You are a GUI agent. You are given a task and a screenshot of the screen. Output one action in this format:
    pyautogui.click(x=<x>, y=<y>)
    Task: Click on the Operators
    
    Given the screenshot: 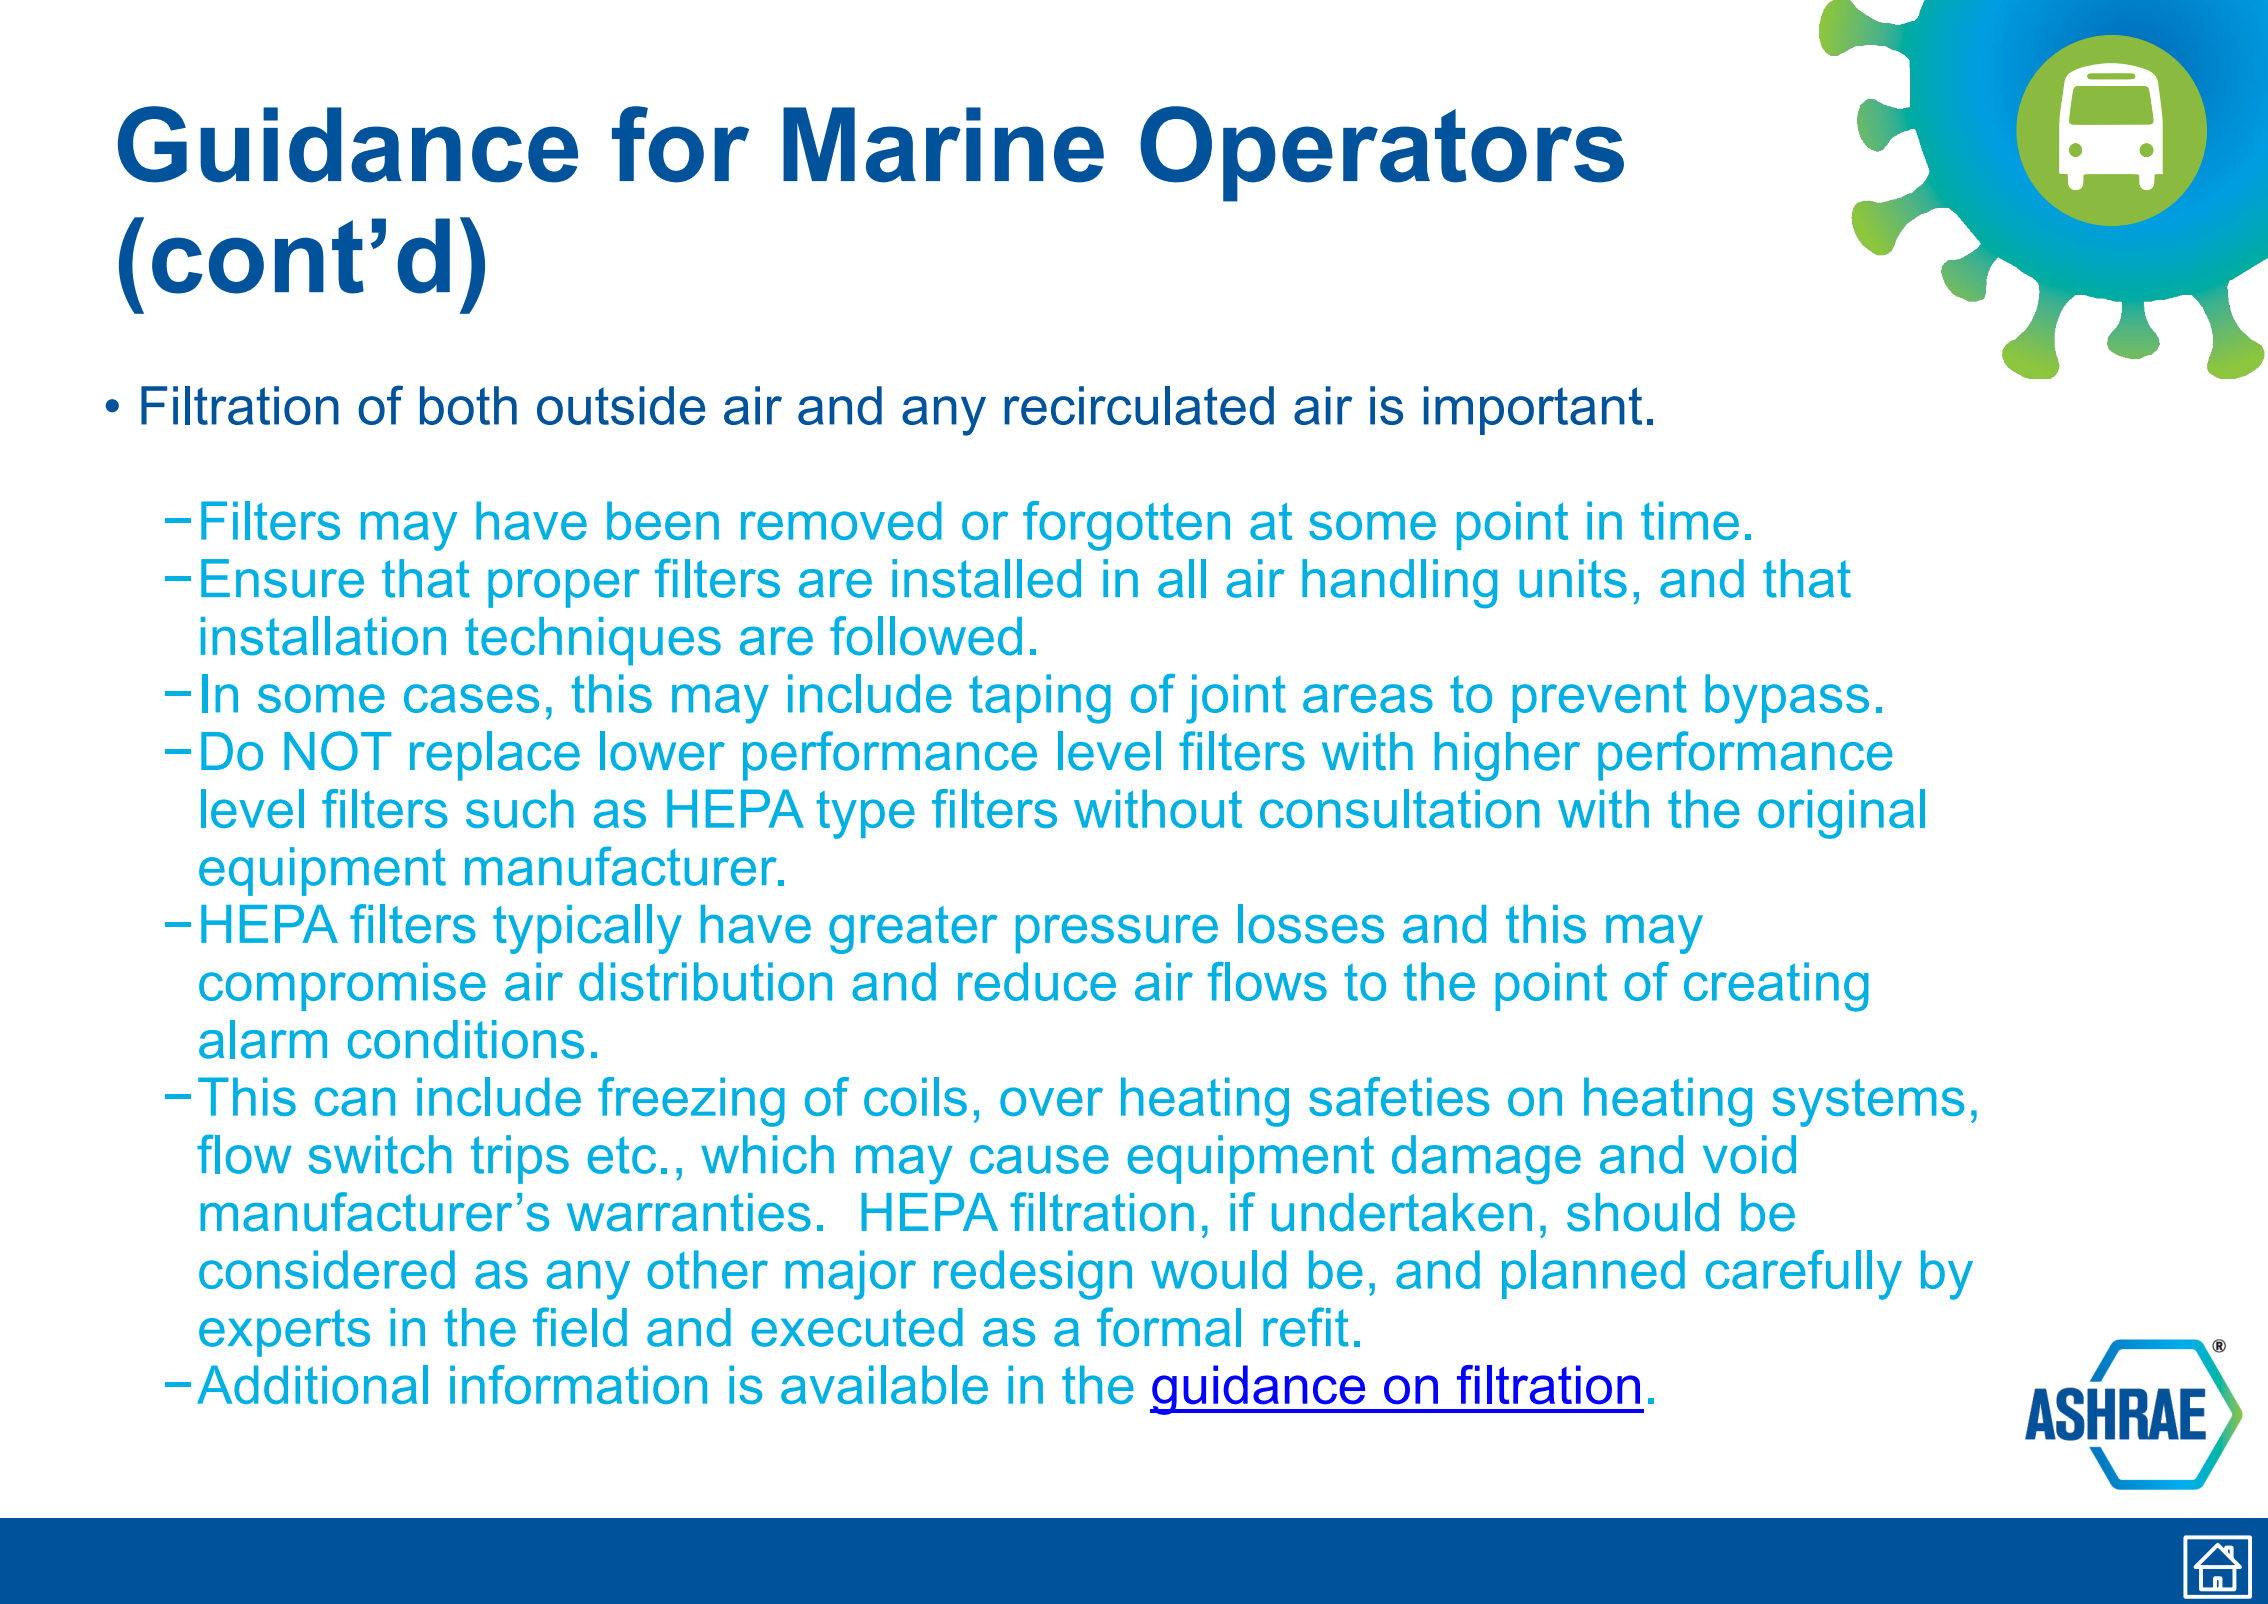 What is the action you would take?
    pyautogui.click(x=1382, y=154)
